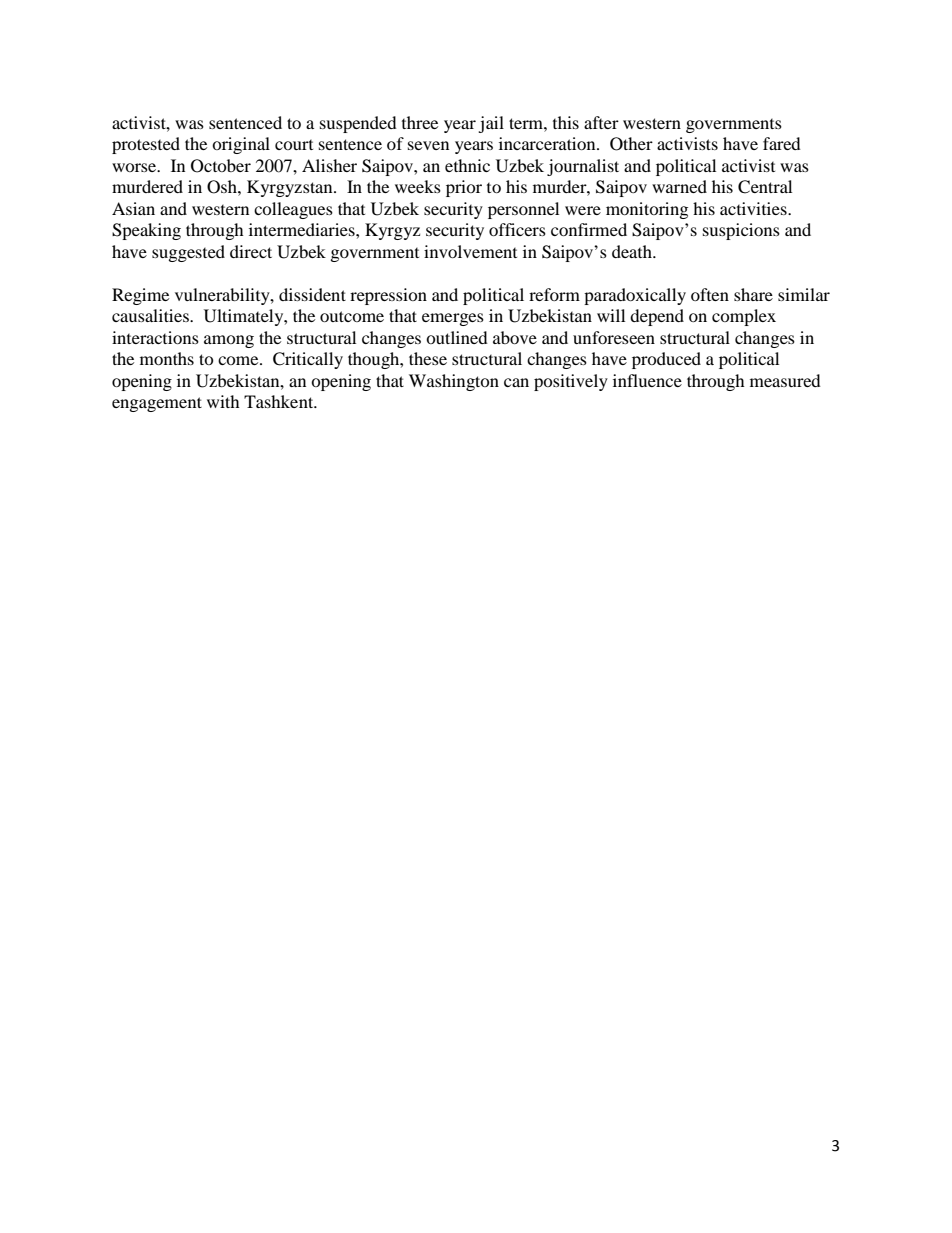 The height and width of the page is (1233, 952). What do you see at coordinates (188, 253) in the page?
I see `suggested` at bounding box center [188, 253].
